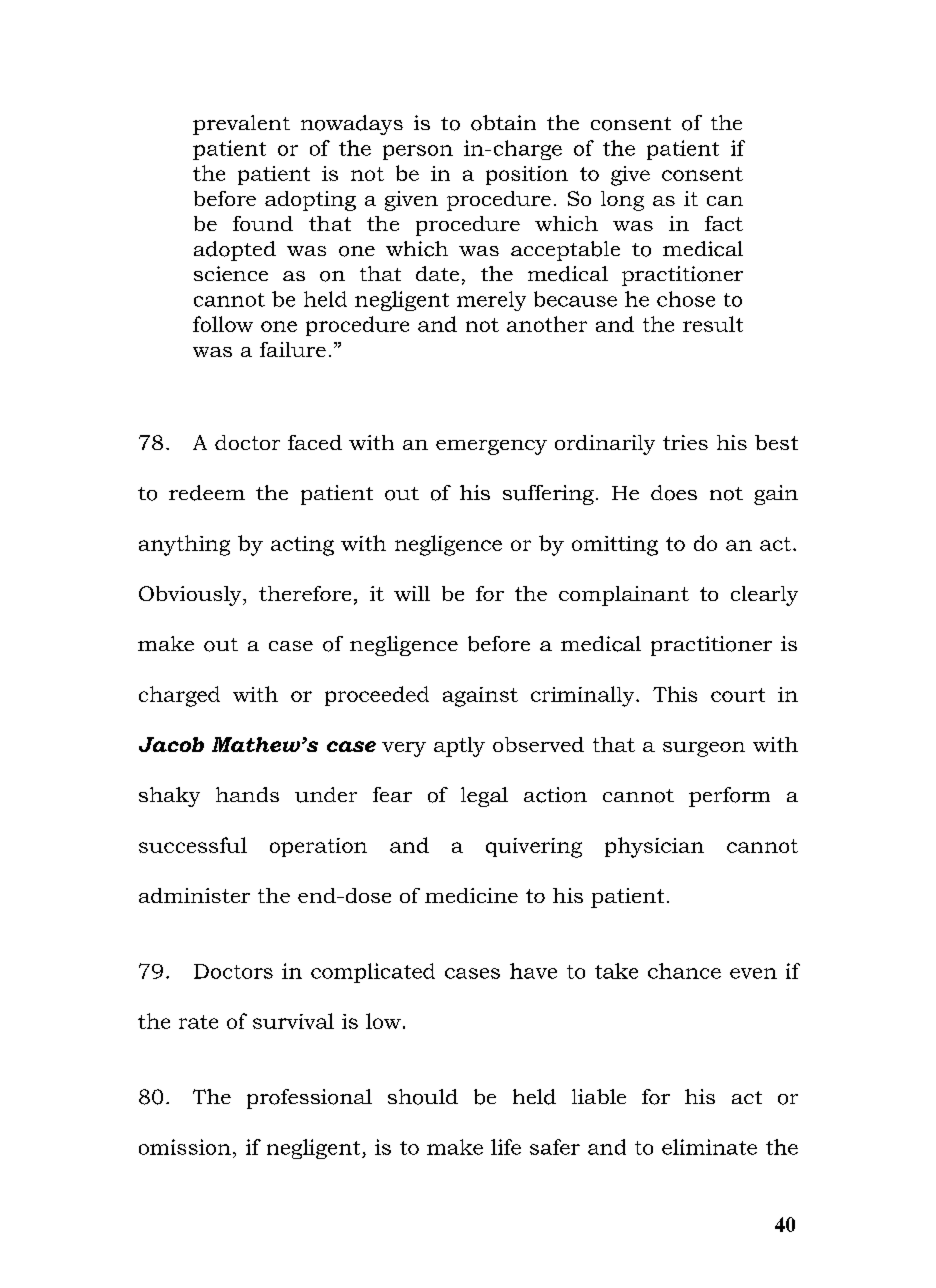 This document has width=936, height=1288. I want to click on will, so click(412, 593).
